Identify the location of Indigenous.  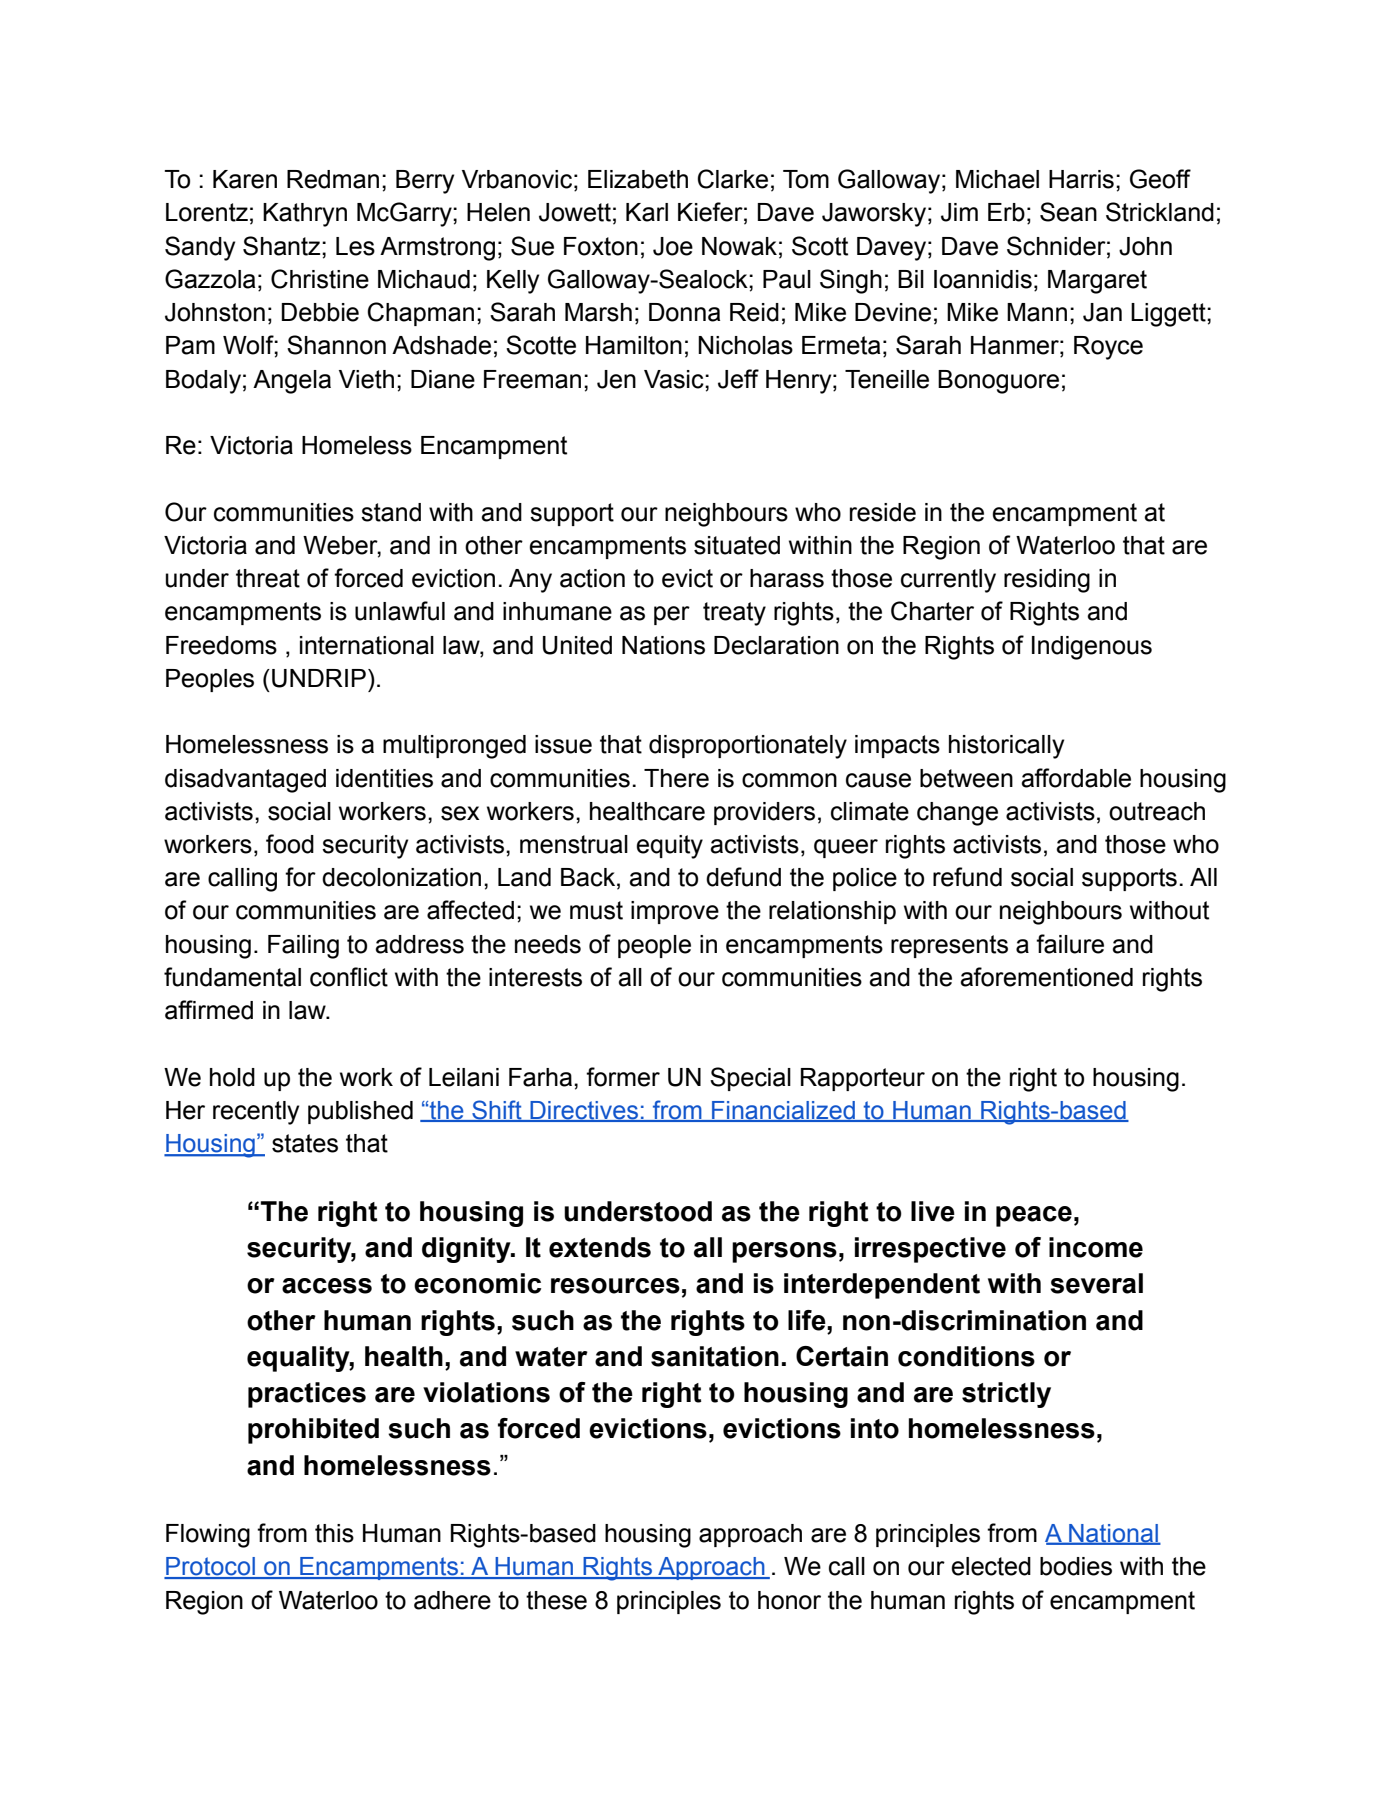
(1092, 648).
